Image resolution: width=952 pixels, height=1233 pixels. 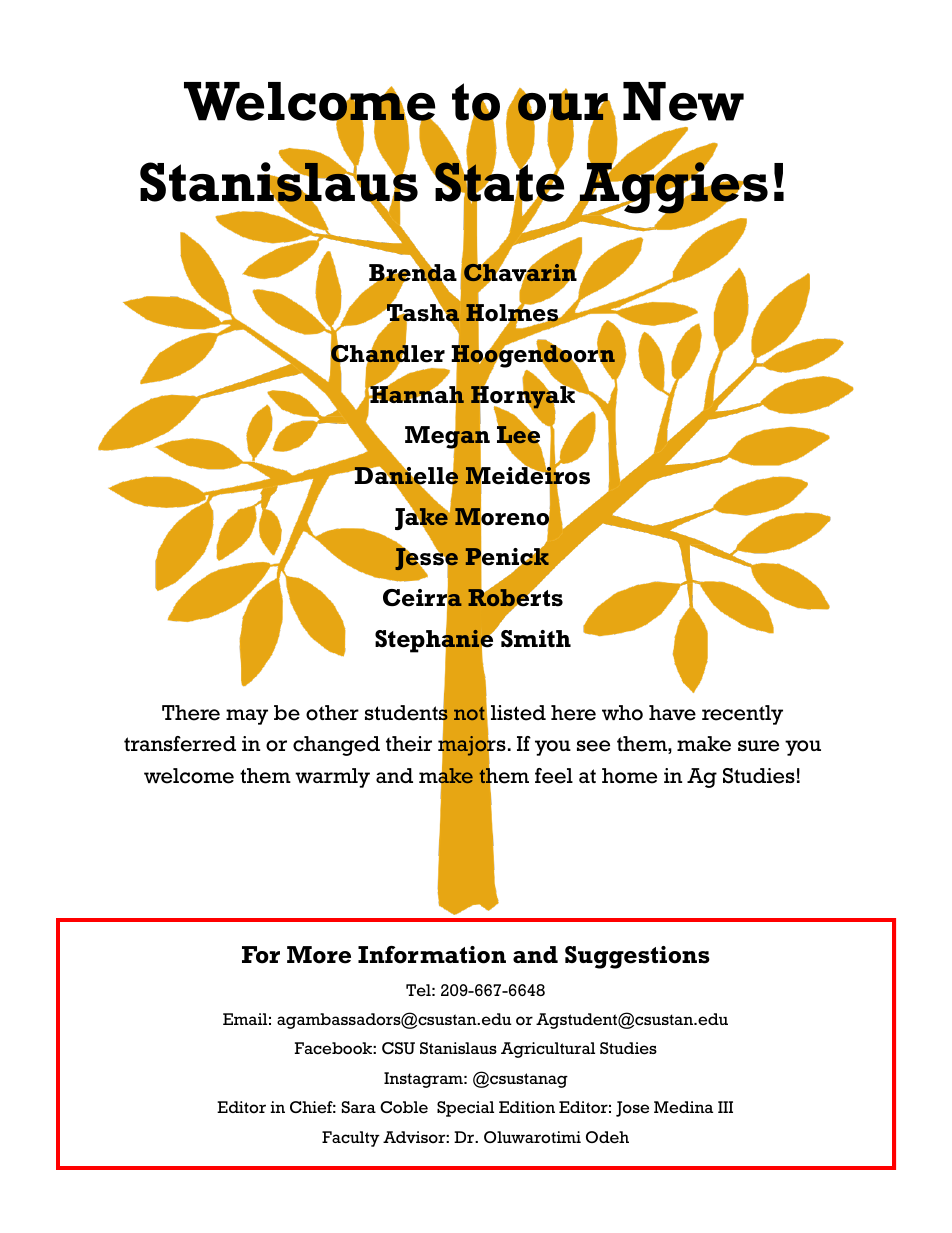 What do you see at coordinates (332, 778) in the screenshot?
I see `warmly` at bounding box center [332, 778].
